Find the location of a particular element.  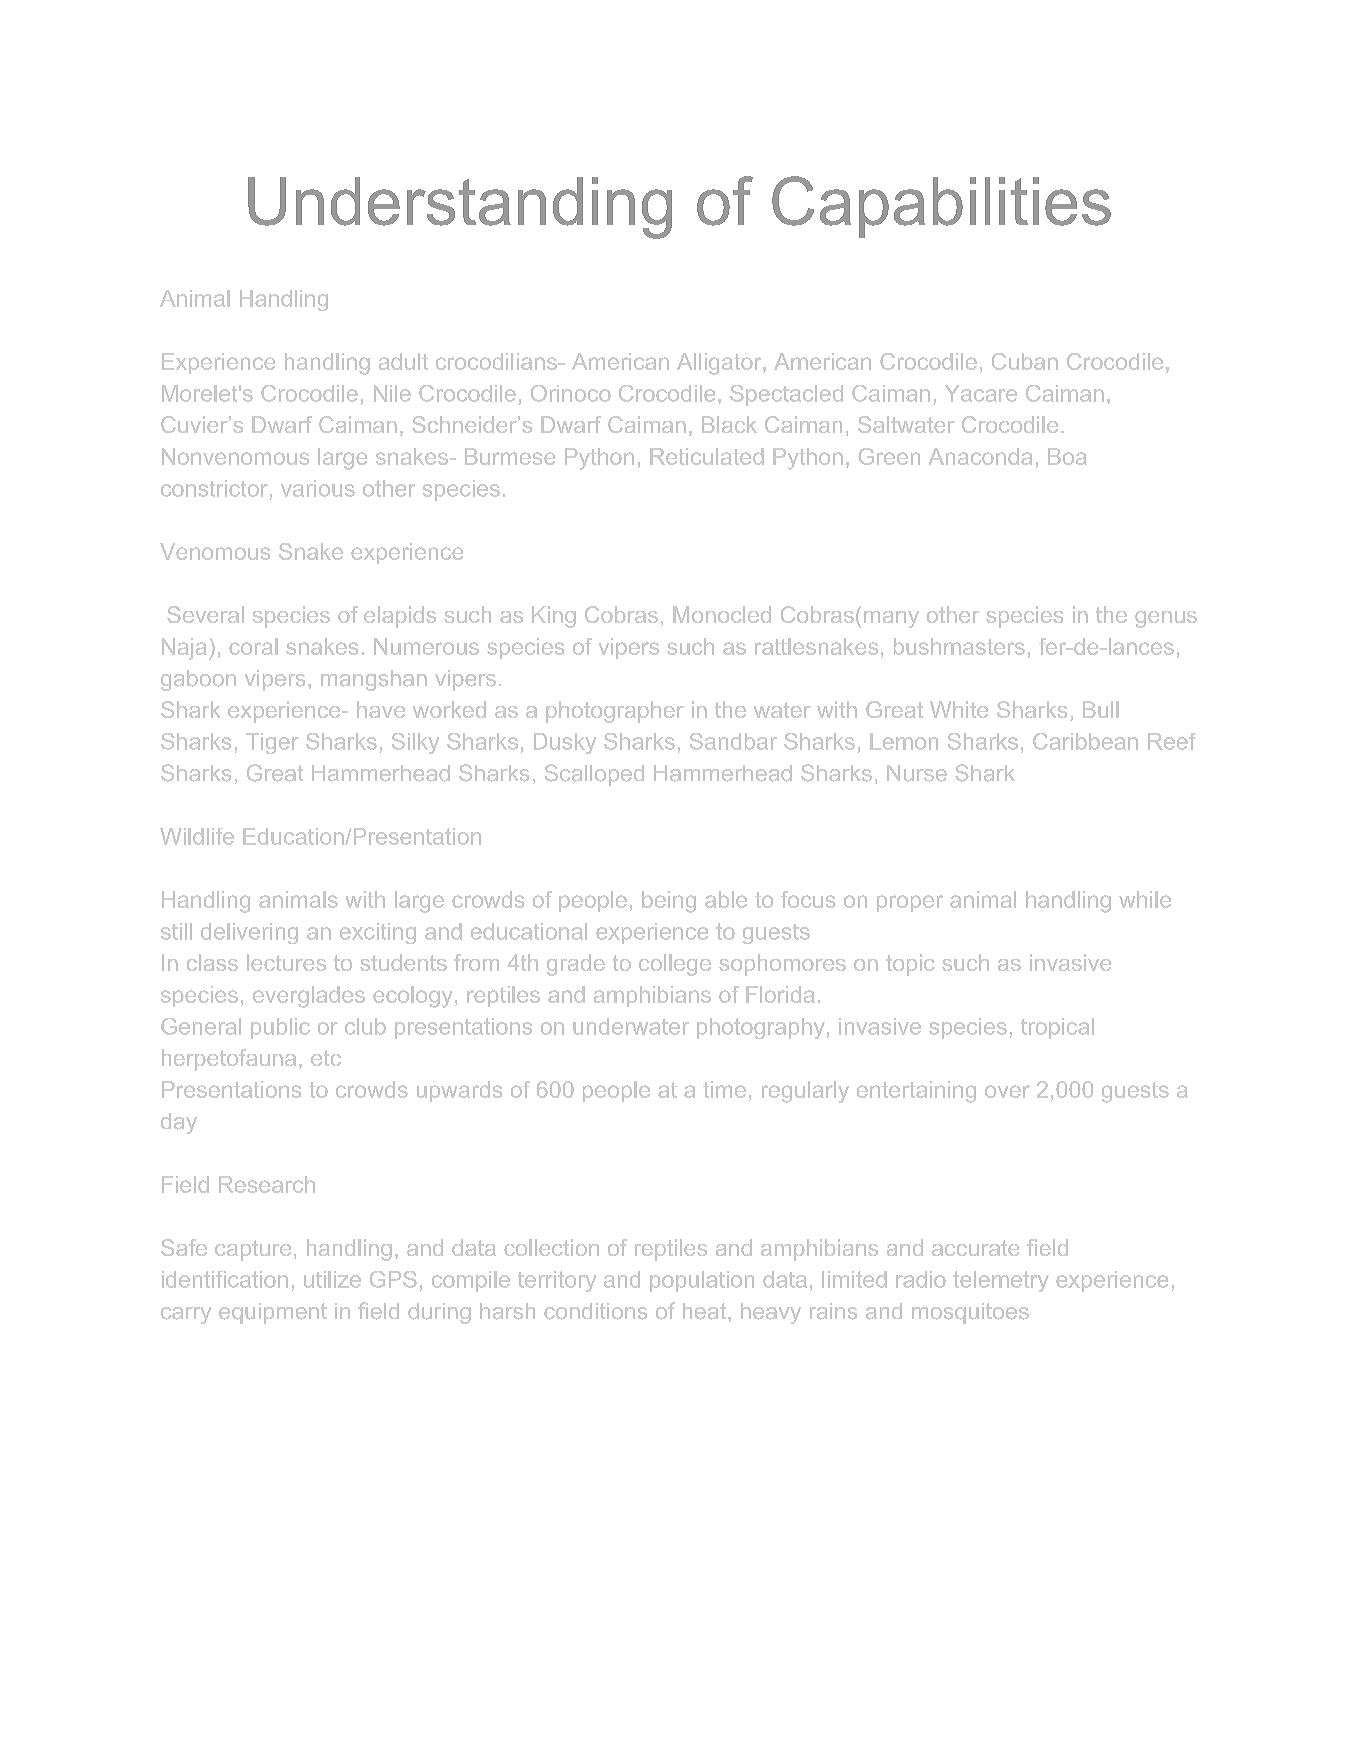

Capabilities is located at coordinates (941, 207).
